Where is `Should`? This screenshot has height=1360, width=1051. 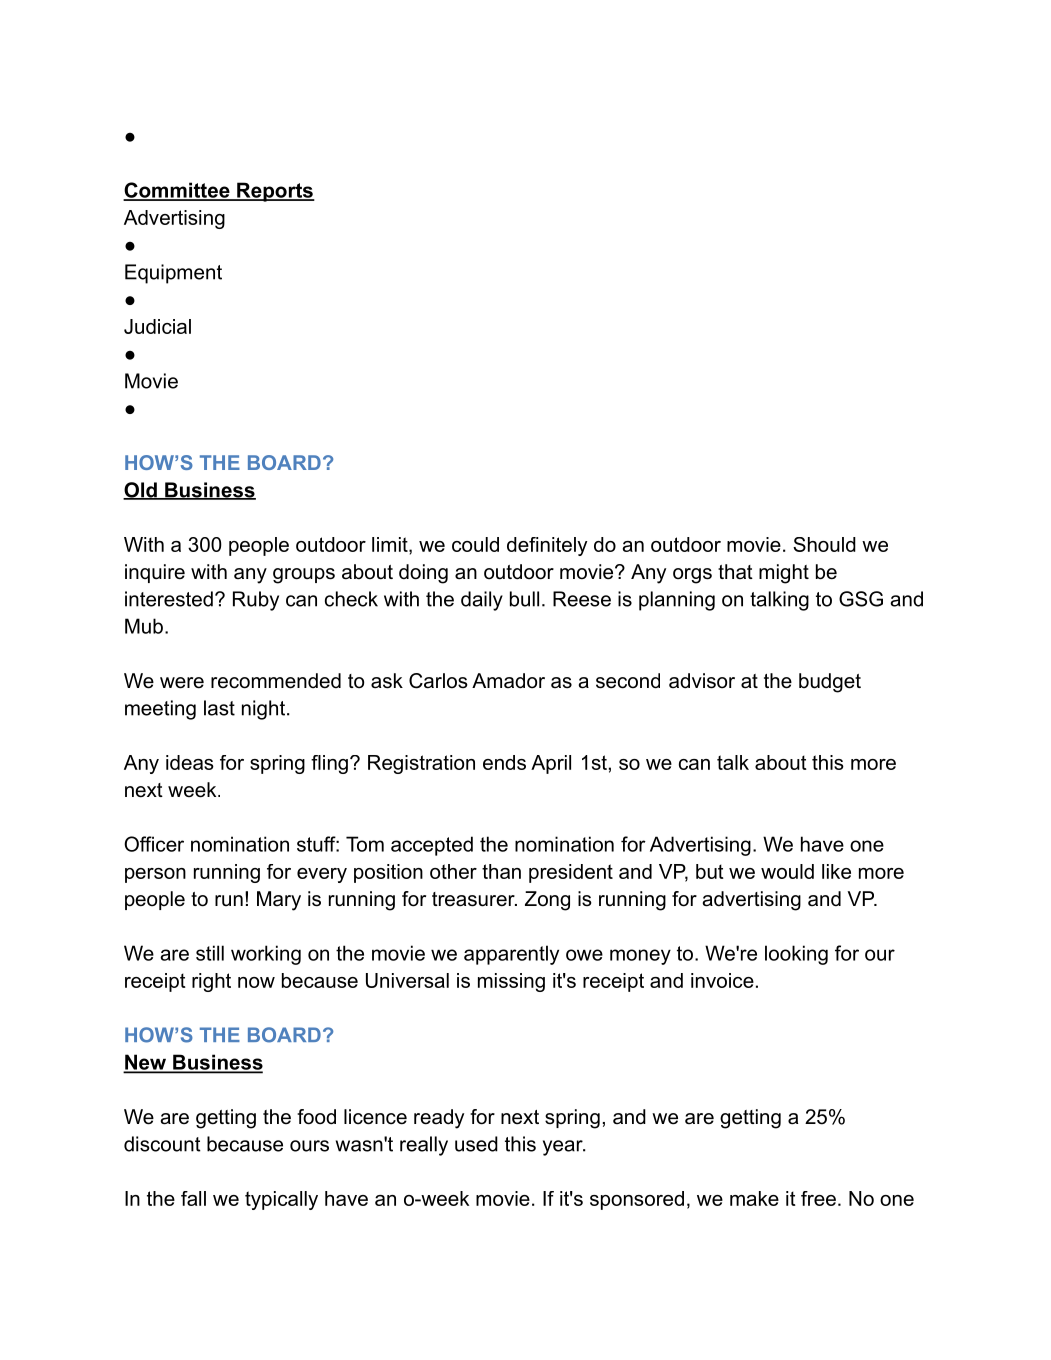 Should is located at coordinates (824, 544).
